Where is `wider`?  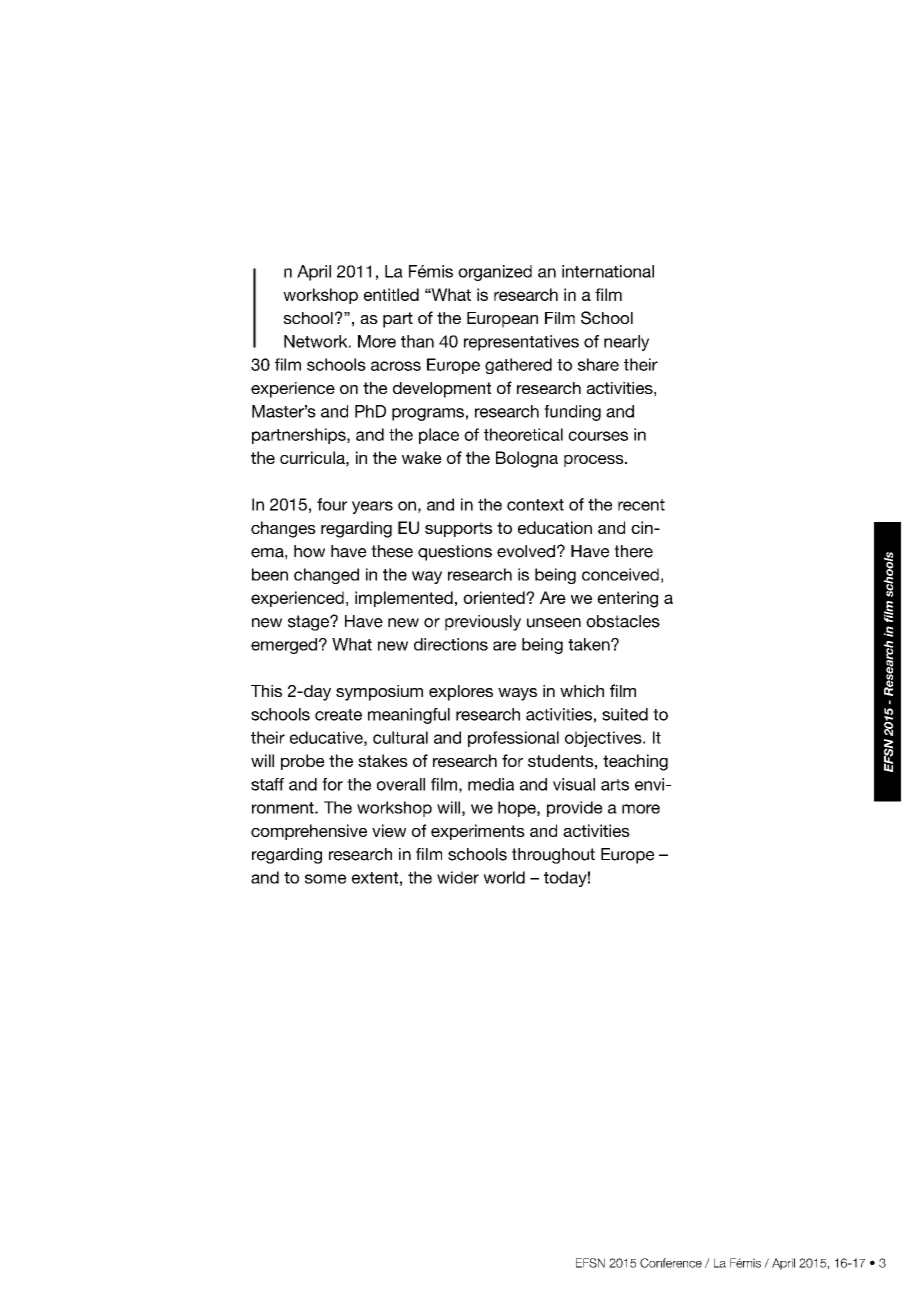 wider is located at coordinates (458, 877).
